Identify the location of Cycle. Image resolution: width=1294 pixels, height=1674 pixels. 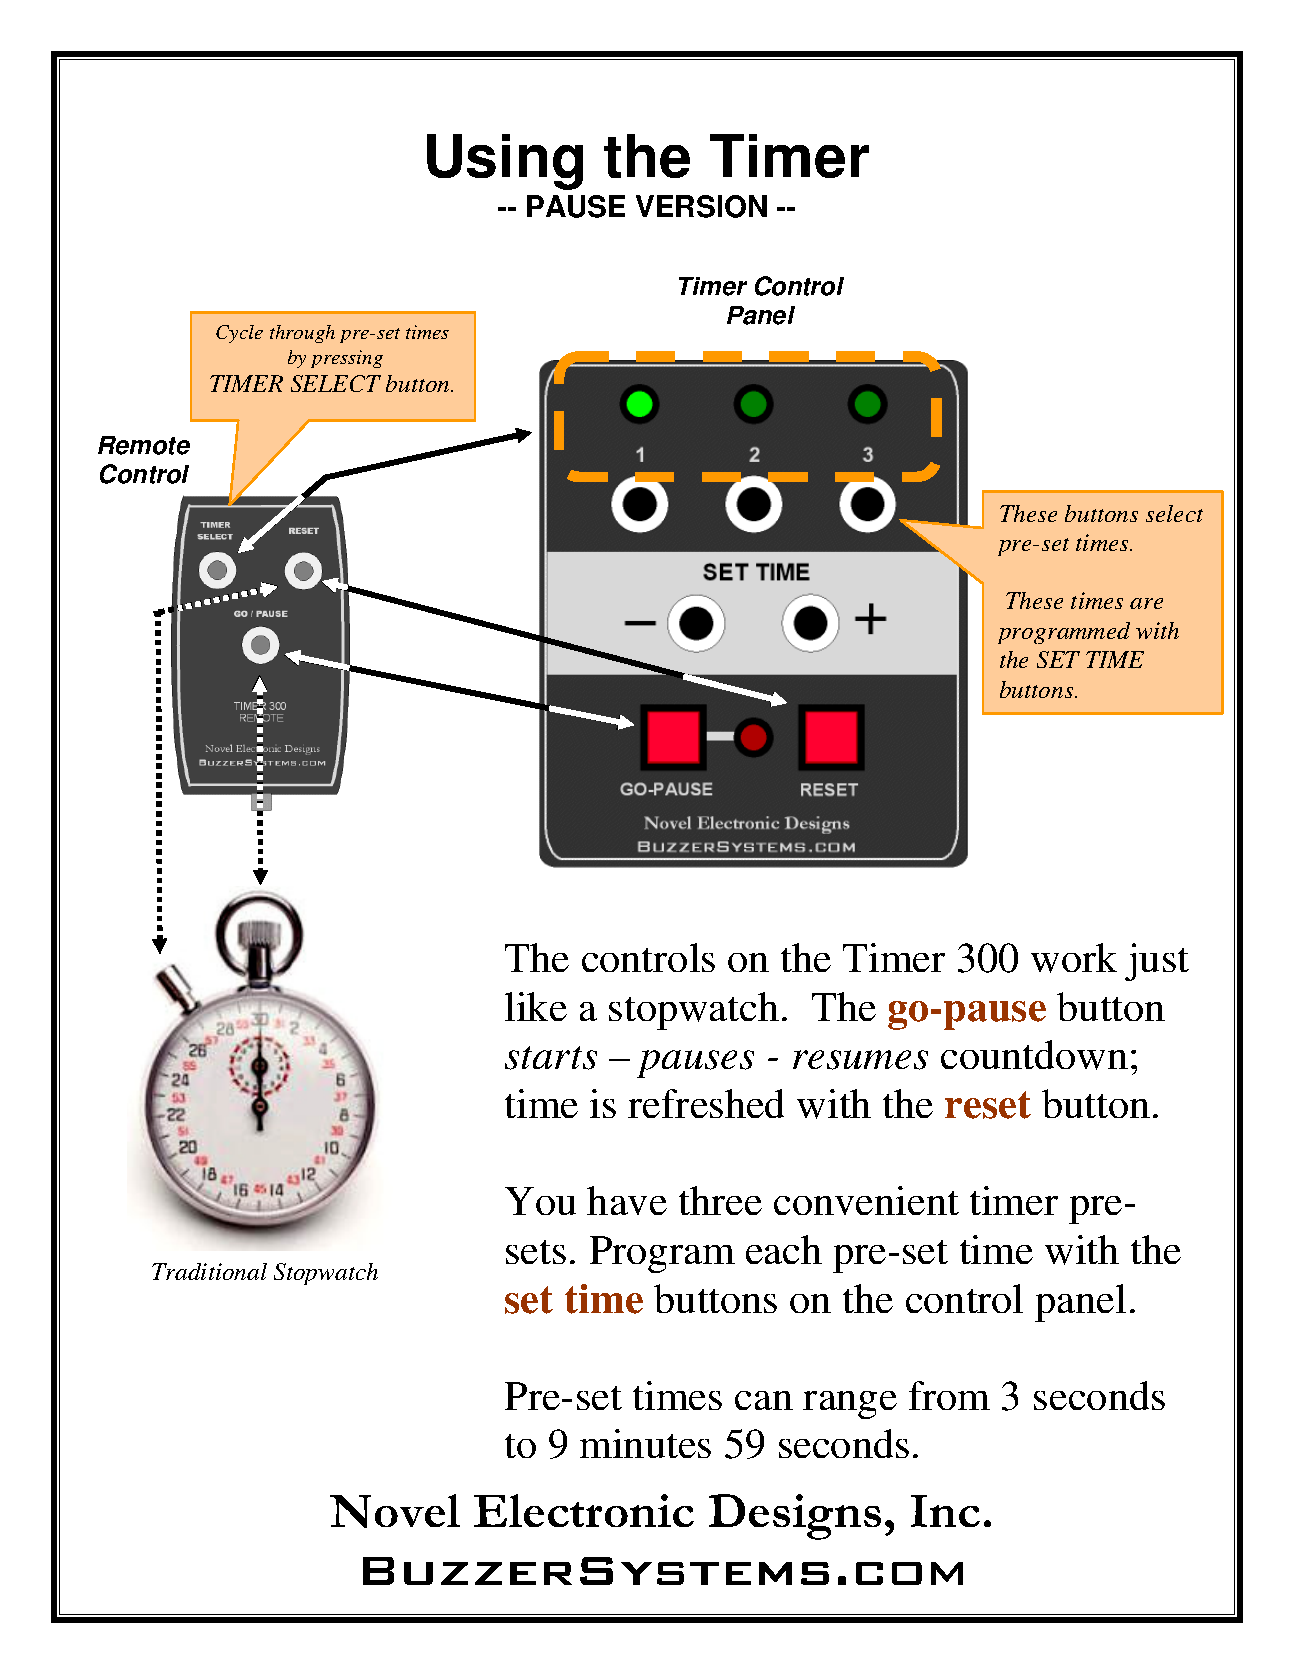
(239, 334).
